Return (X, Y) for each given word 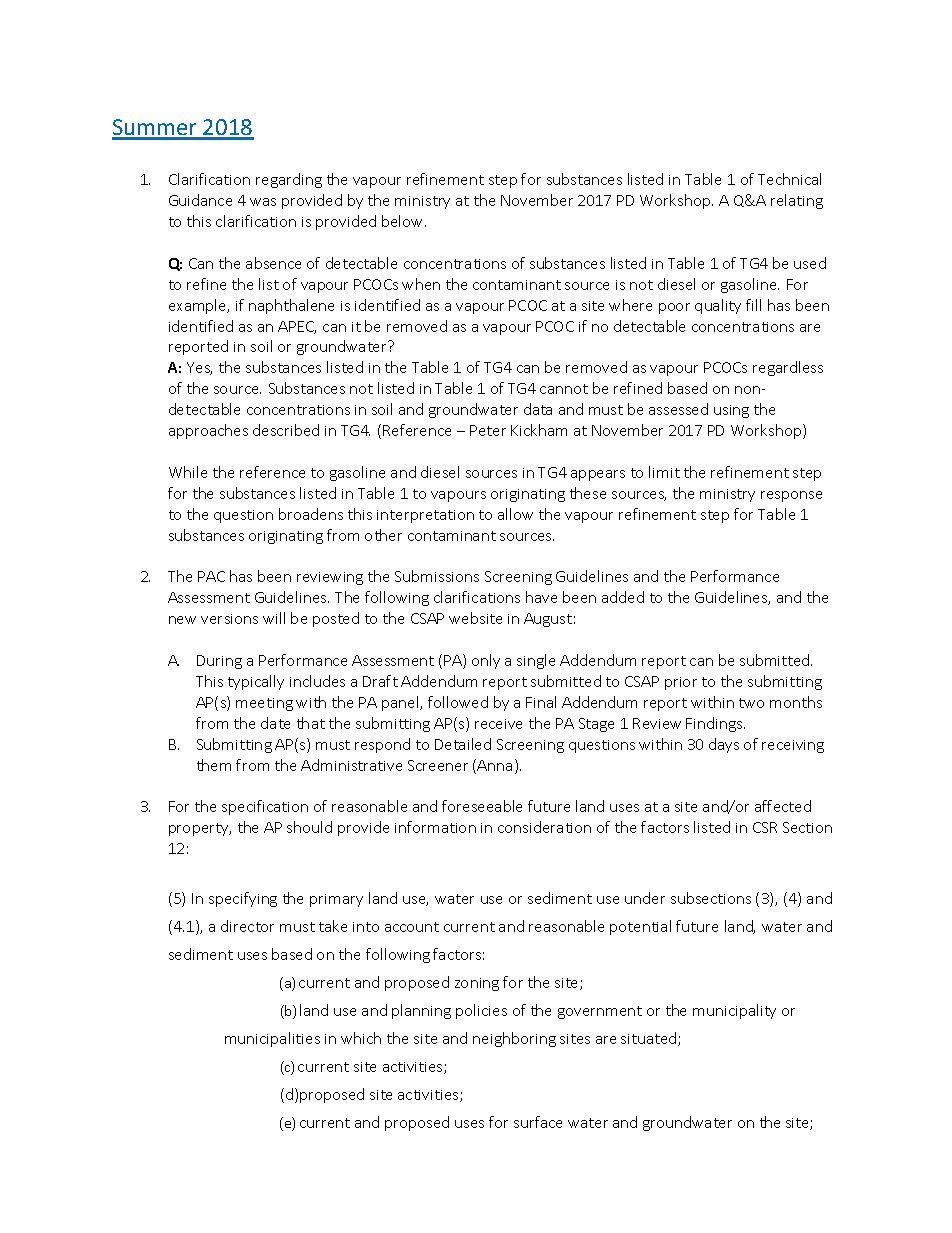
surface (538, 1122)
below (404, 221)
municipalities (272, 1039)
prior (681, 683)
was (263, 202)
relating (797, 201)
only (486, 661)
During (219, 662)
